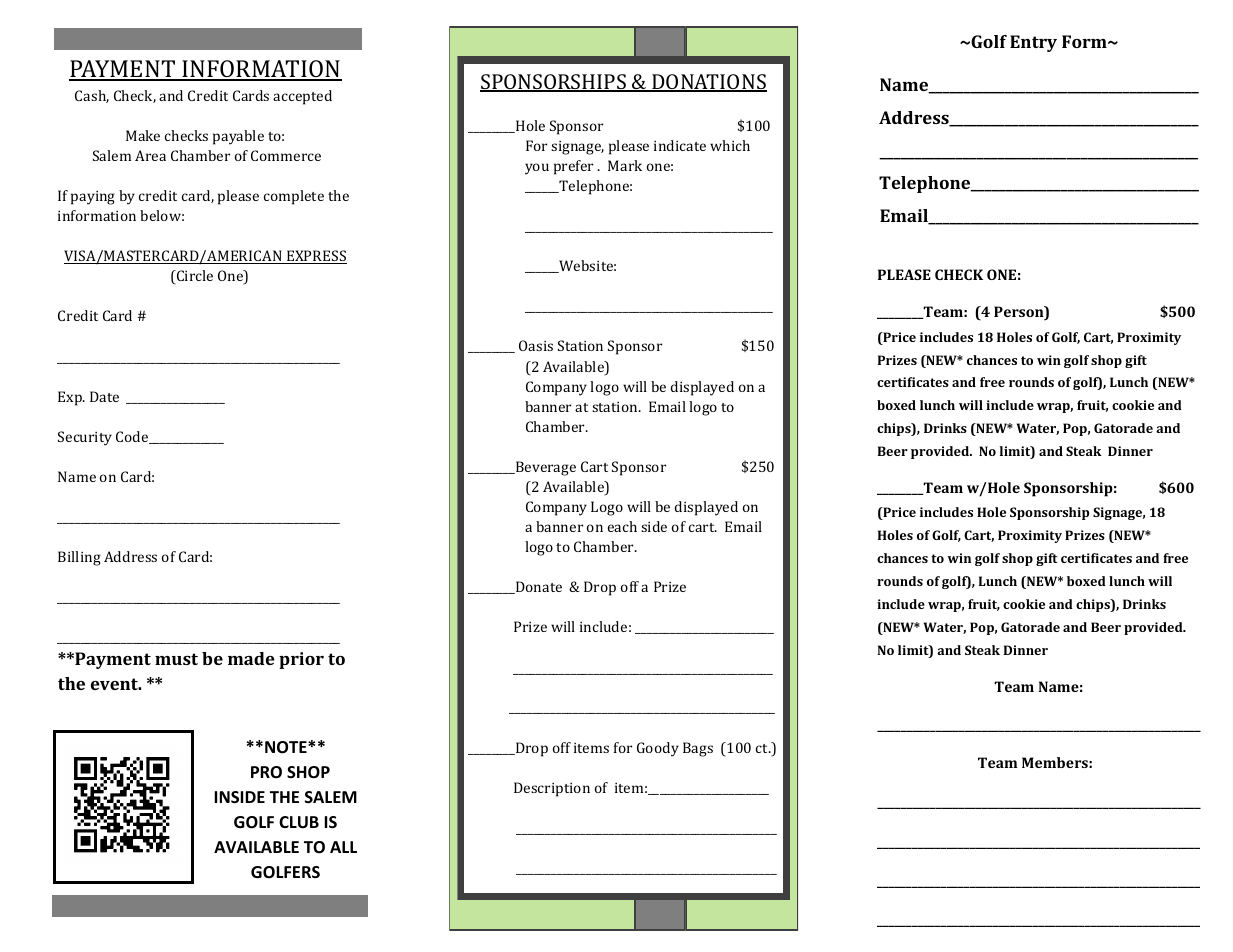 This screenshot has height=952, width=1233. What do you see at coordinates (1033, 43) in the screenshot?
I see `Entry` at bounding box center [1033, 43].
